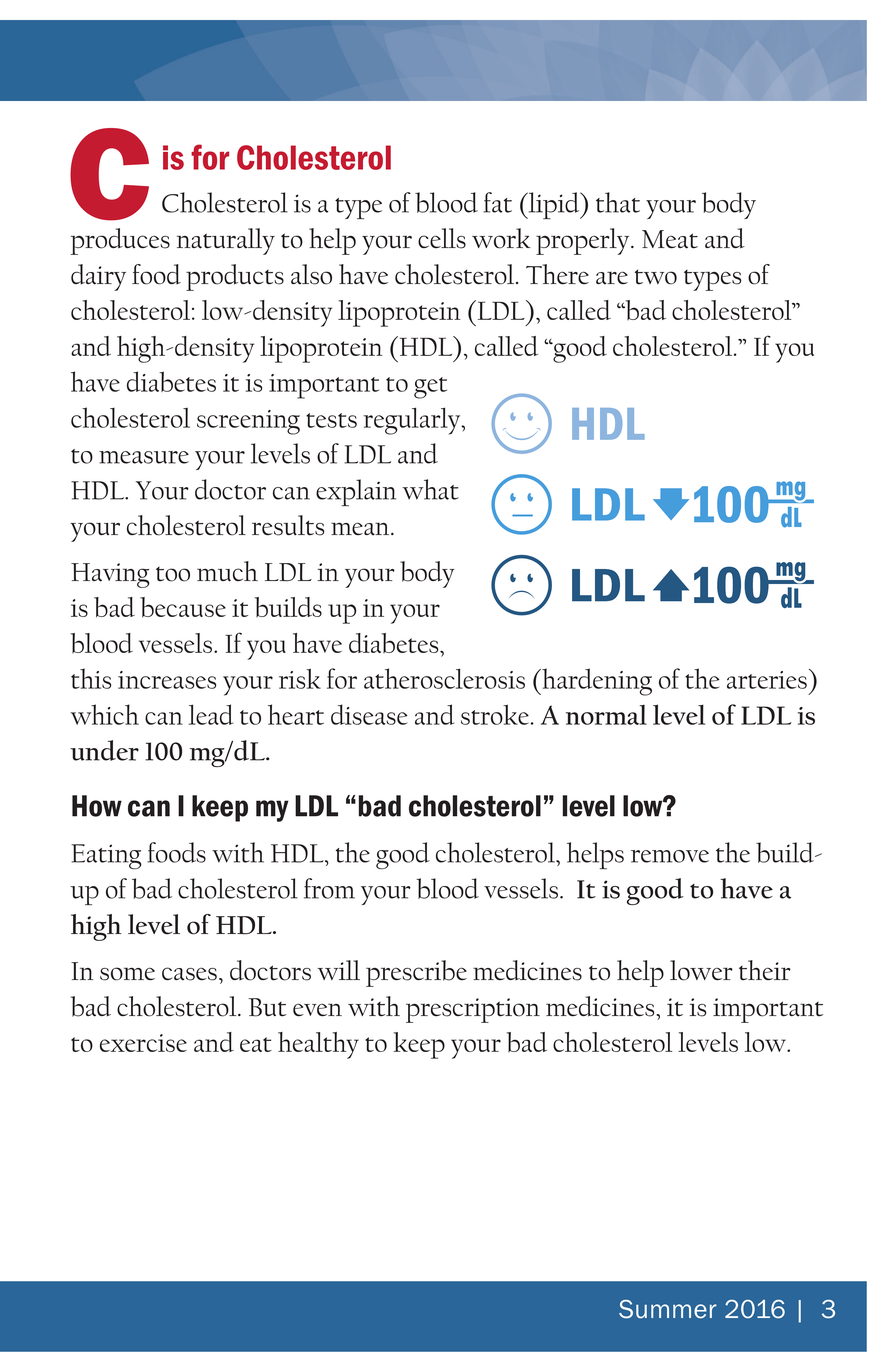 The width and height of the page is (887, 1372). I want to click on disease, so click(369, 714).
